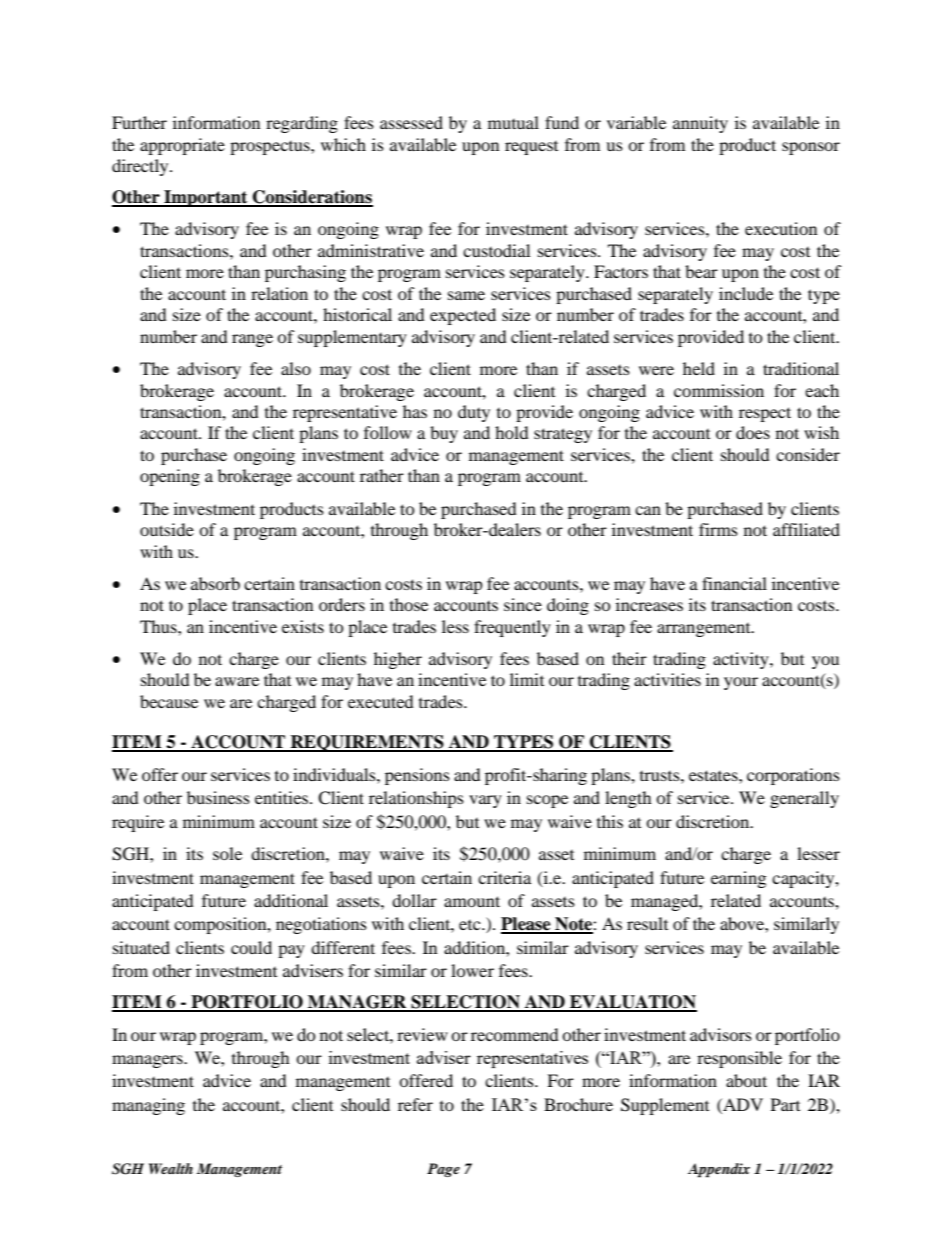  What do you see at coordinates (237, 681) in the page?
I see `aware` at bounding box center [237, 681].
